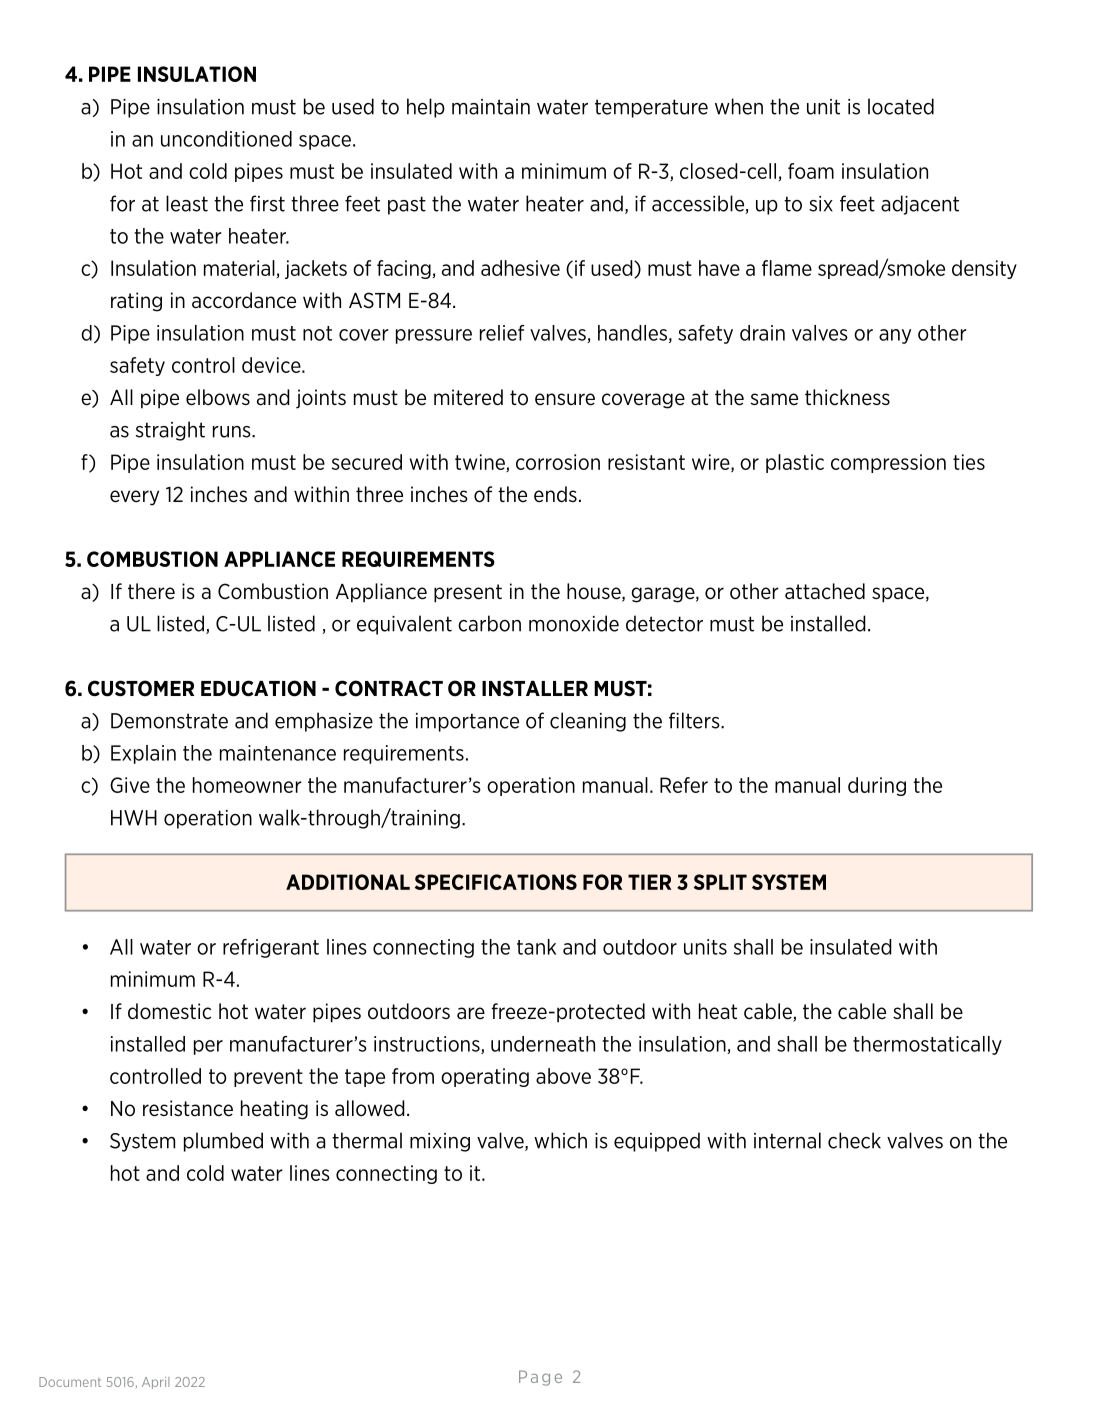 The width and height of the image is (1099, 1422). What do you see at coordinates (151, 591) in the image?
I see `there` at bounding box center [151, 591].
